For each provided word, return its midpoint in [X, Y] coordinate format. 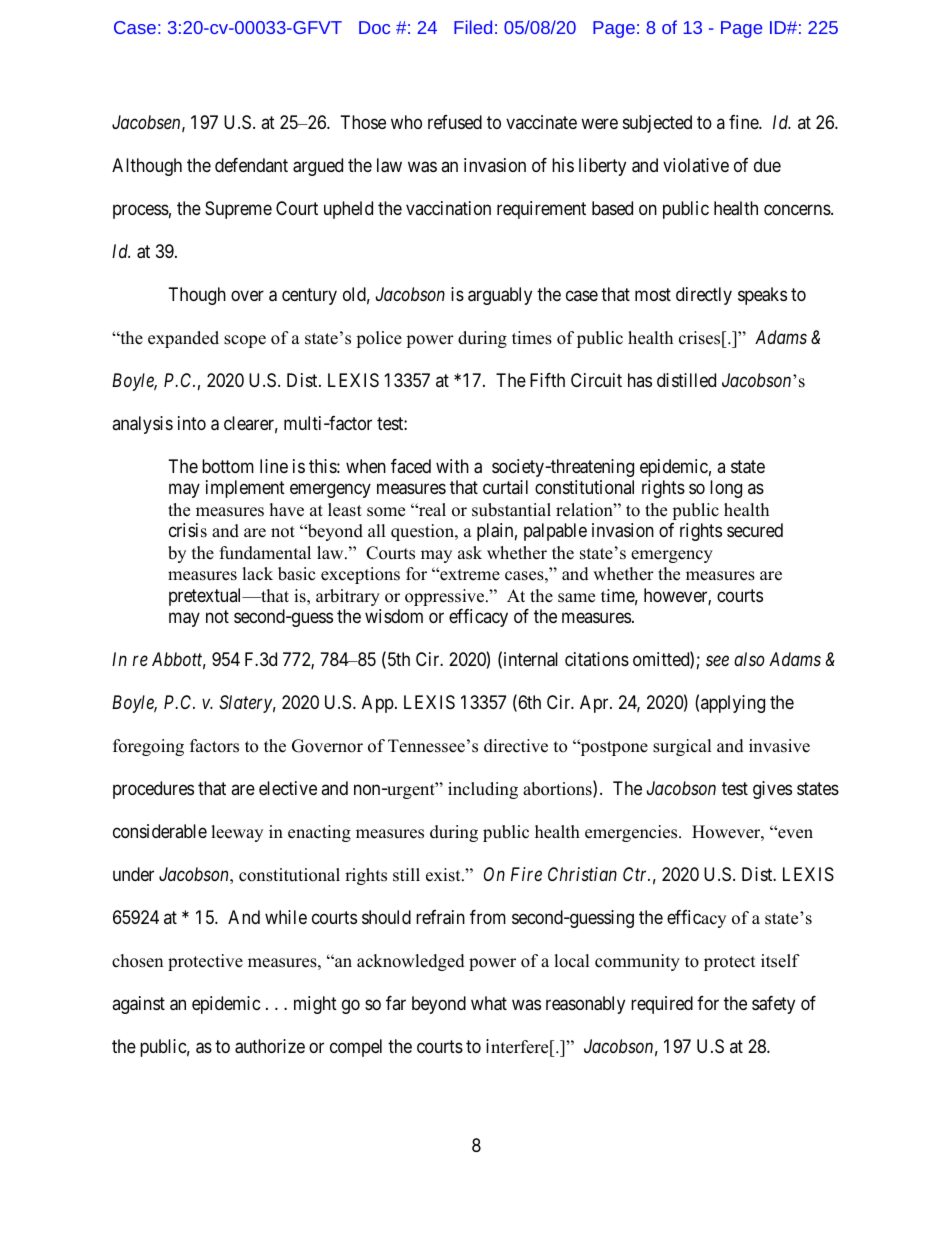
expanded [183, 339]
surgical [682, 747]
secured [755, 530]
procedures [153, 790]
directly [704, 296]
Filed [473, 27]
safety [773, 1005]
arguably [500, 296]
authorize [270, 1046]
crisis [188, 530]
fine [744, 122]
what [489, 1003]
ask [470, 553]
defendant [251, 165]
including [483, 790]
